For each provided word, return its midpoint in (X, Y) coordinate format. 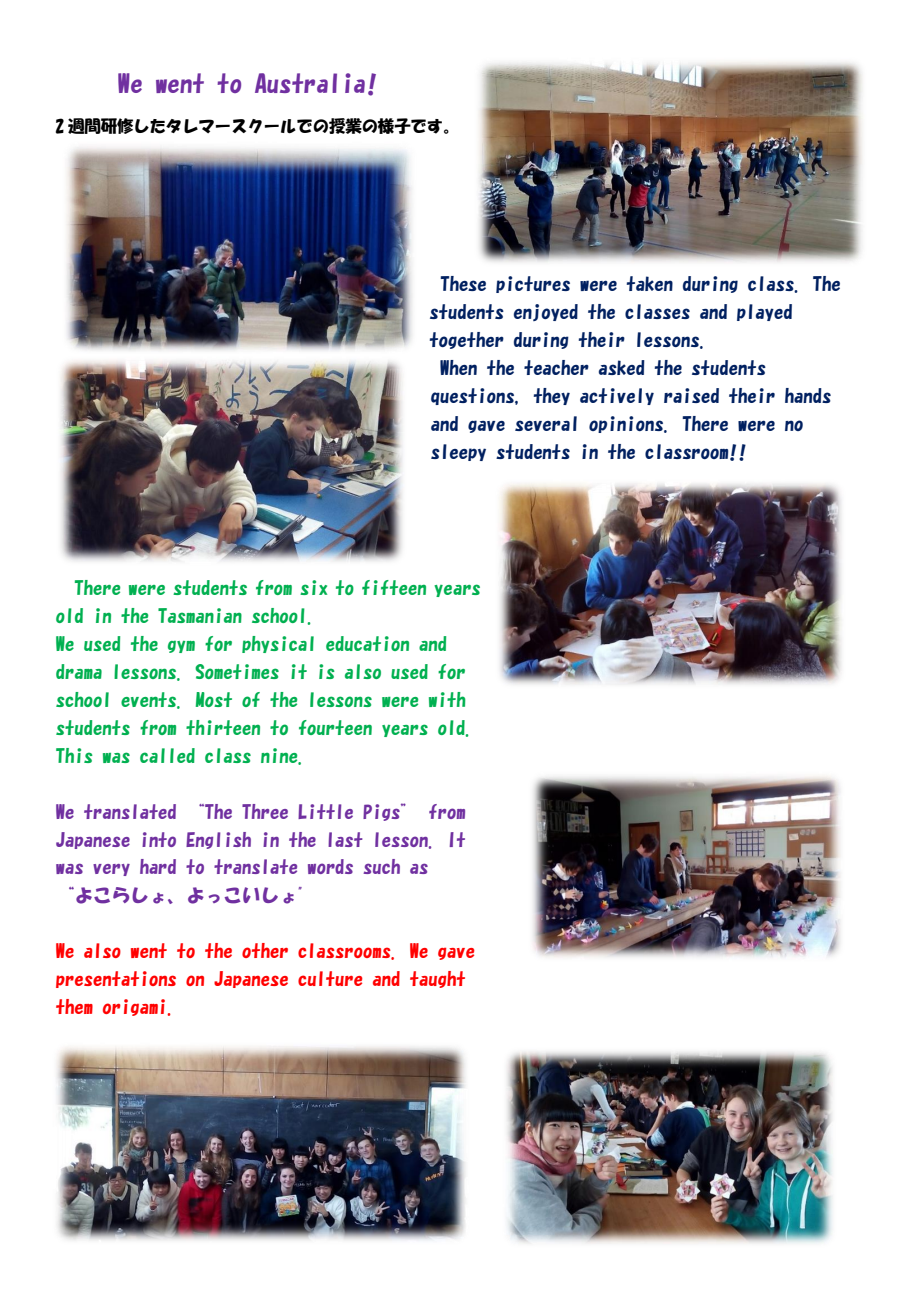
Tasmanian (200, 615)
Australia (310, 83)
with (447, 699)
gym (181, 646)
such (381, 866)
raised (691, 395)
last (345, 839)
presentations (116, 979)
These (463, 283)
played (764, 312)
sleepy (458, 452)
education (367, 643)
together (467, 340)
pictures (533, 284)
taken (650, 283)
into (159, 839)
